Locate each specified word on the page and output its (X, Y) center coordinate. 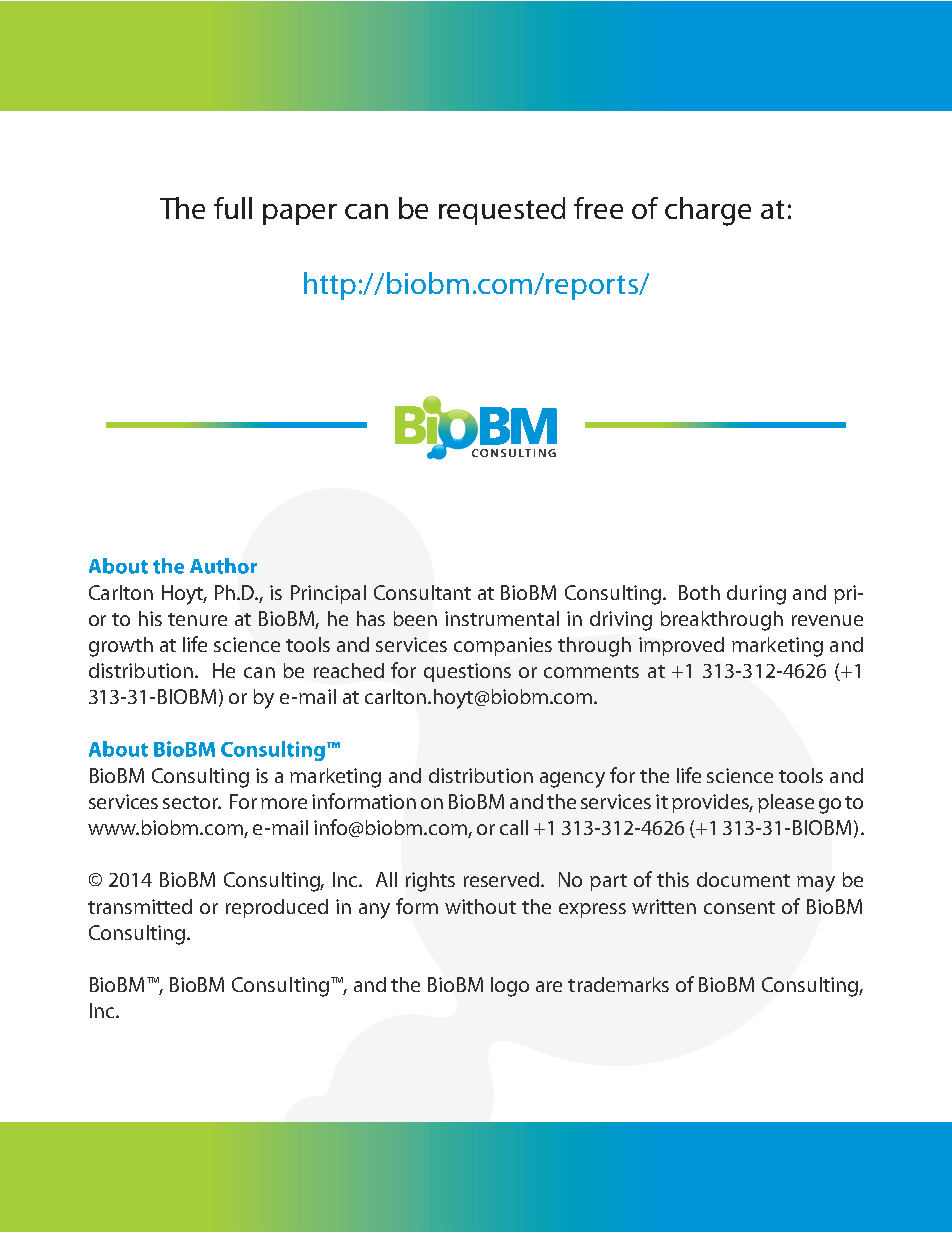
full (233, 208)
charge (708, 211)
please (786, 803)
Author (223, 566)
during (756, 595)
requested (502, 211)
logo (510, 987)
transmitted (140, 906)
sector (192, 802)
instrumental (502, 618)
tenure (197, 619)
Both (699, 592)
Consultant (422, 592)
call (514, 827)
